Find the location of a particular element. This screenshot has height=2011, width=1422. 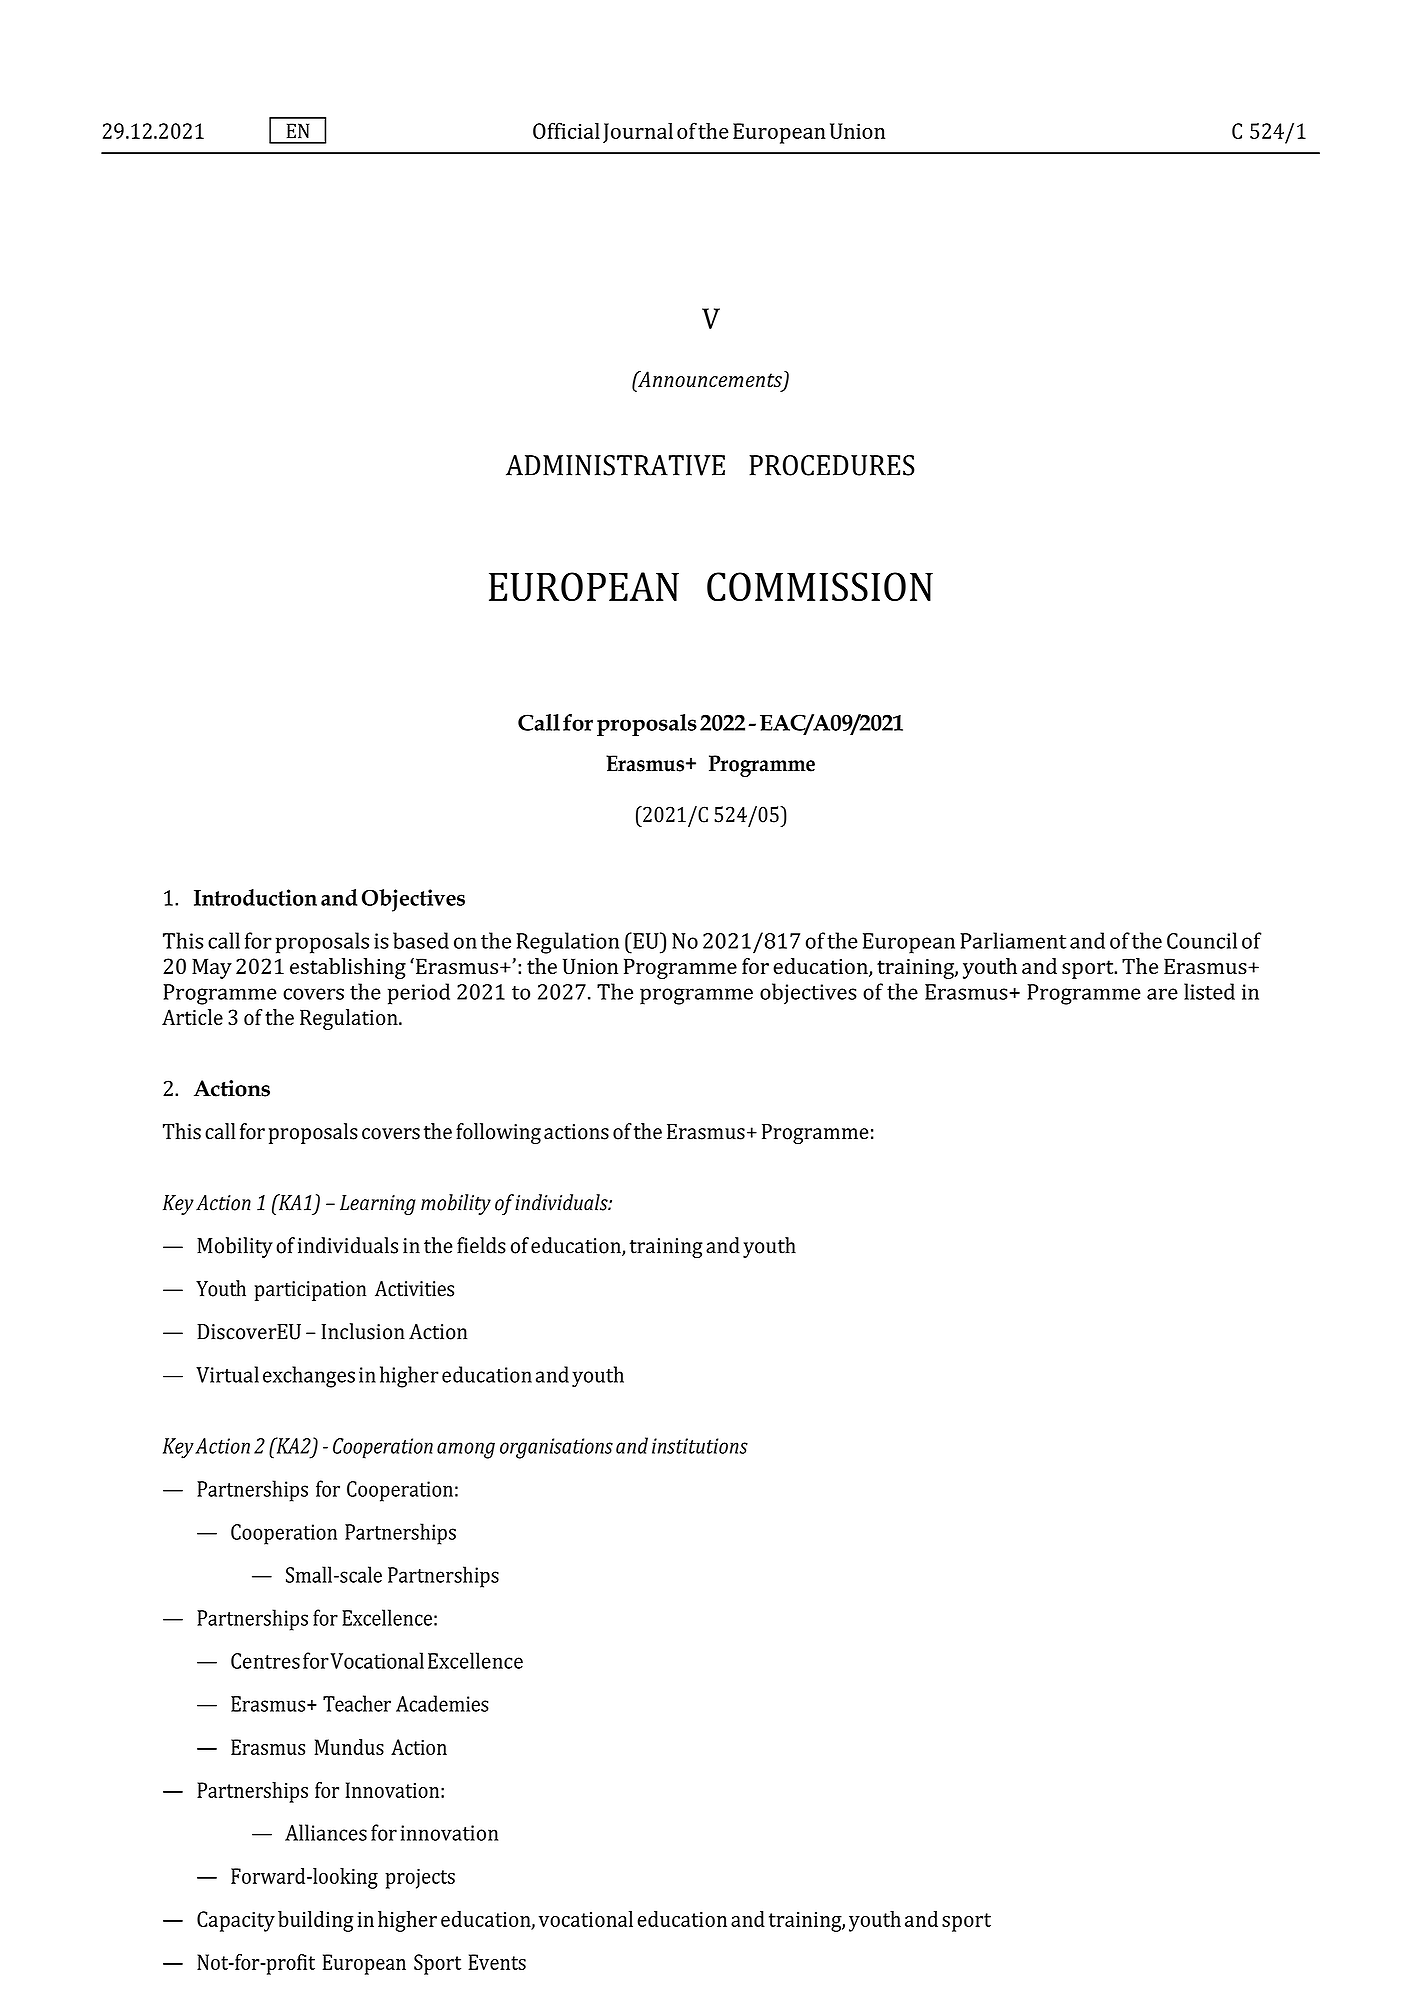

Teacher is located at coordinates (357, 1703).
